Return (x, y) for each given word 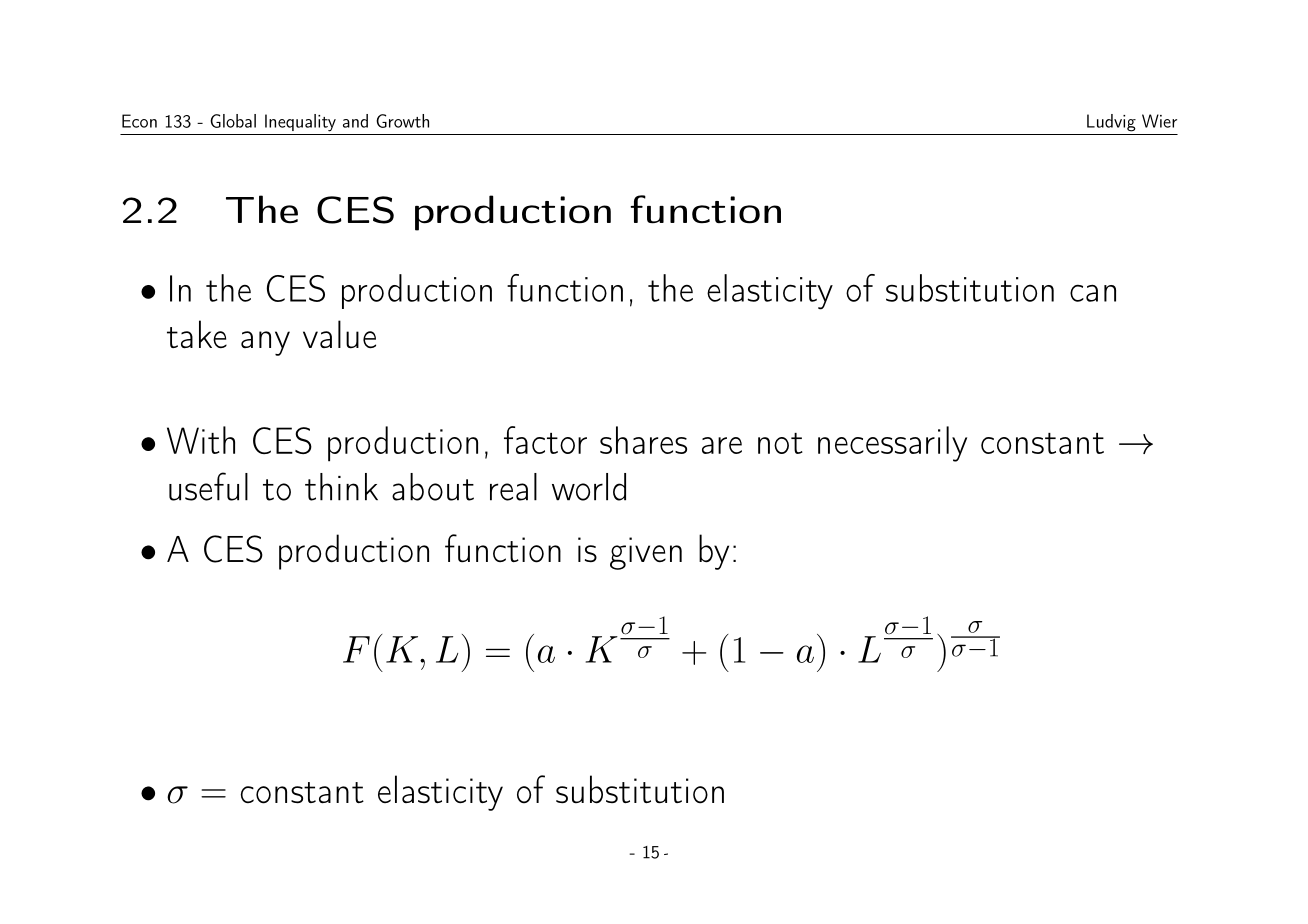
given (646, 553)
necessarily (892, 444)
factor (545, 440)
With (201, 440)
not (780, 443)
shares (643, 440)
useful (208, 486)
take (197, 334)
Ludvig (1111, 123)
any (265, 343)
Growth (402, 121)
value (339, 334)
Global (233, 121)
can (1093, 293)
